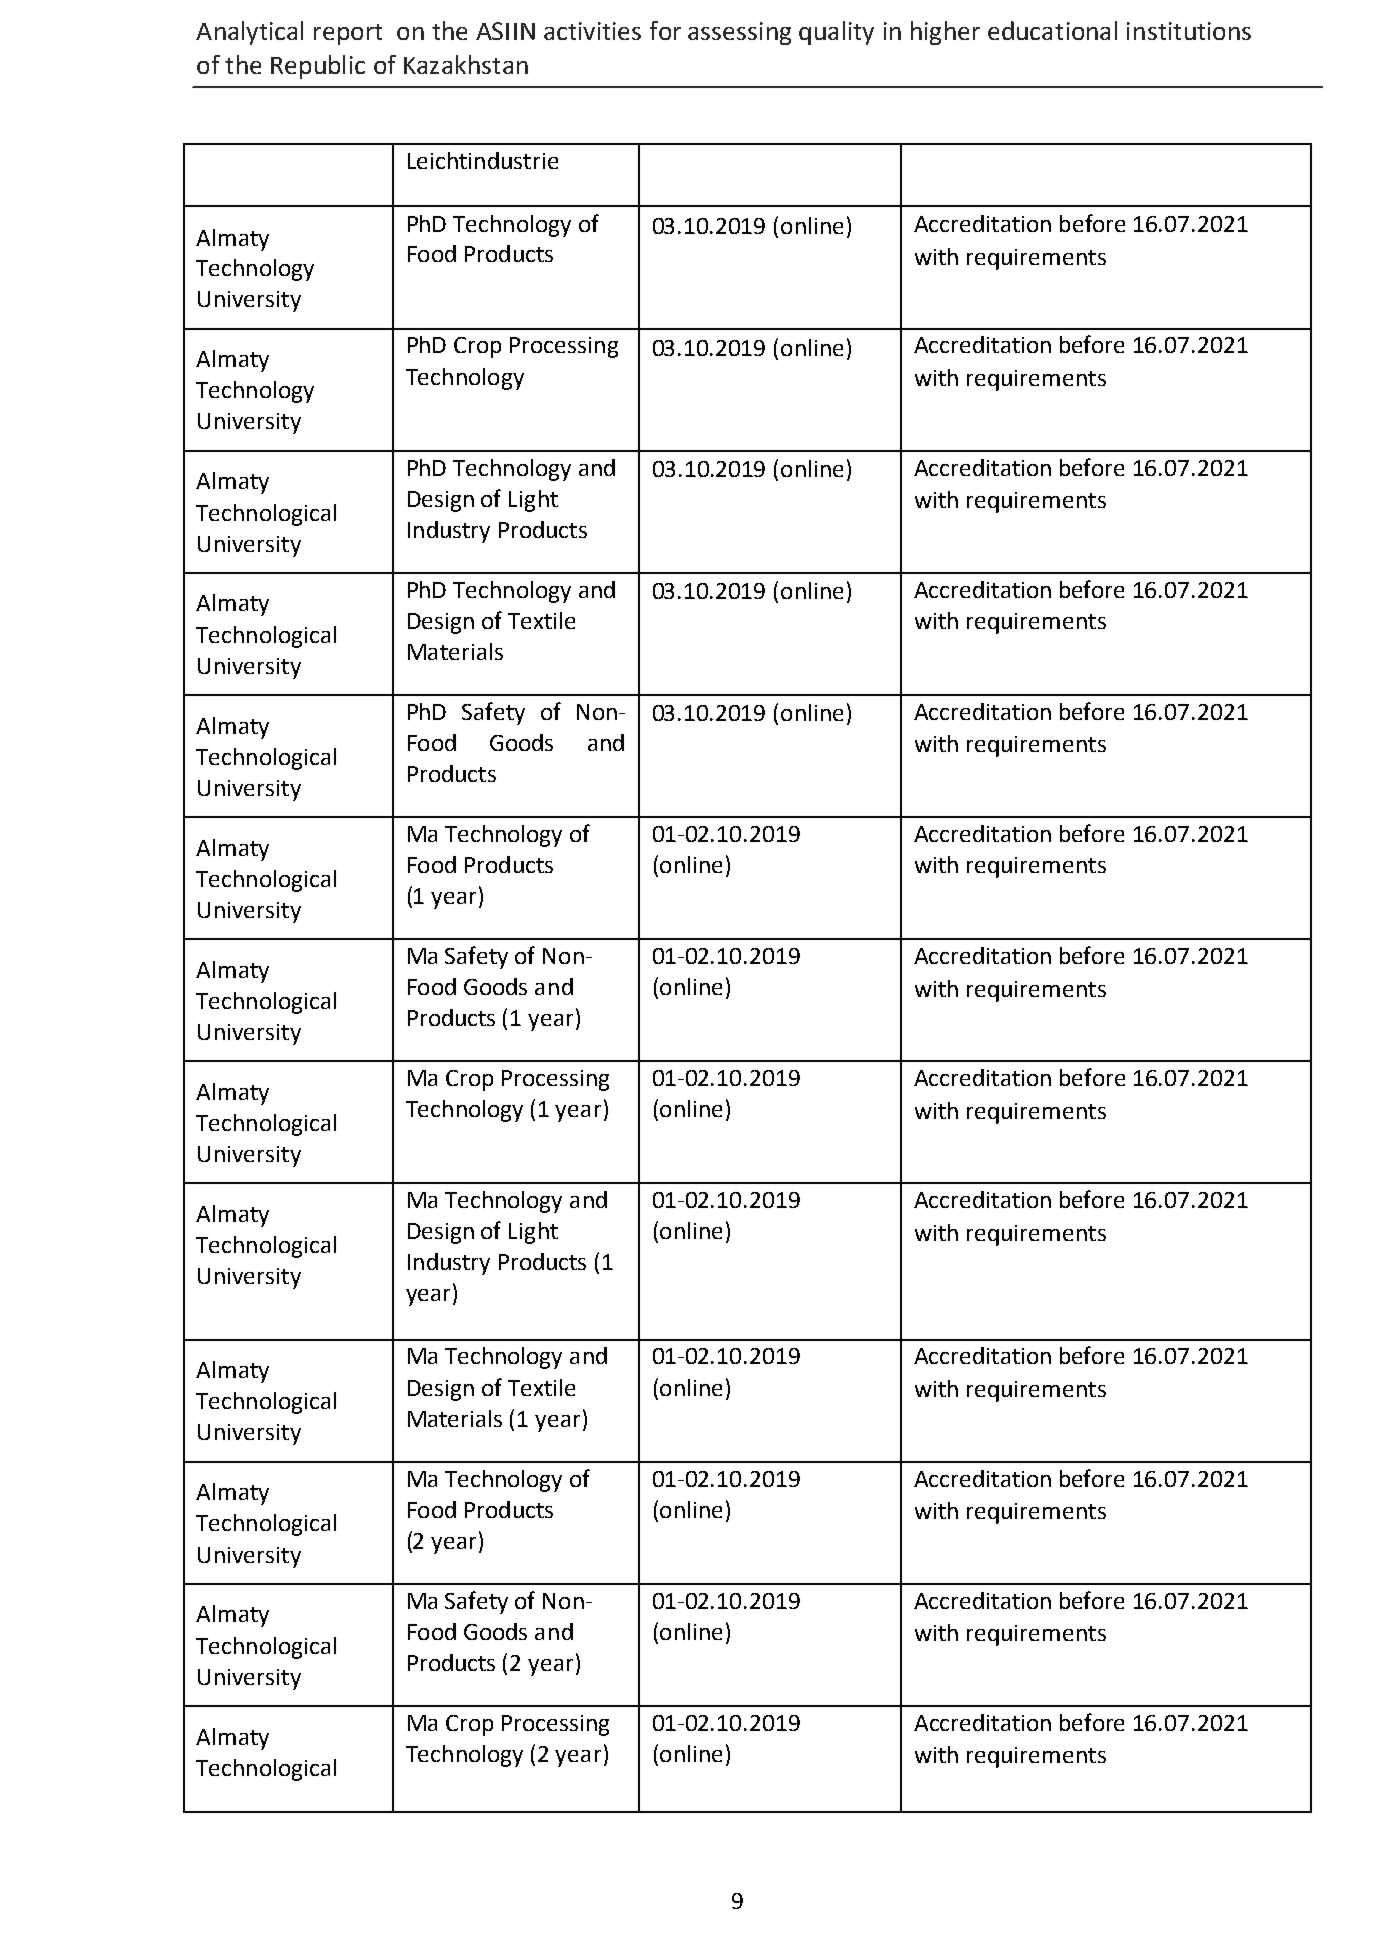  Describe the element at coordinates (836, 33) in the page. I see `quality` at that location.
